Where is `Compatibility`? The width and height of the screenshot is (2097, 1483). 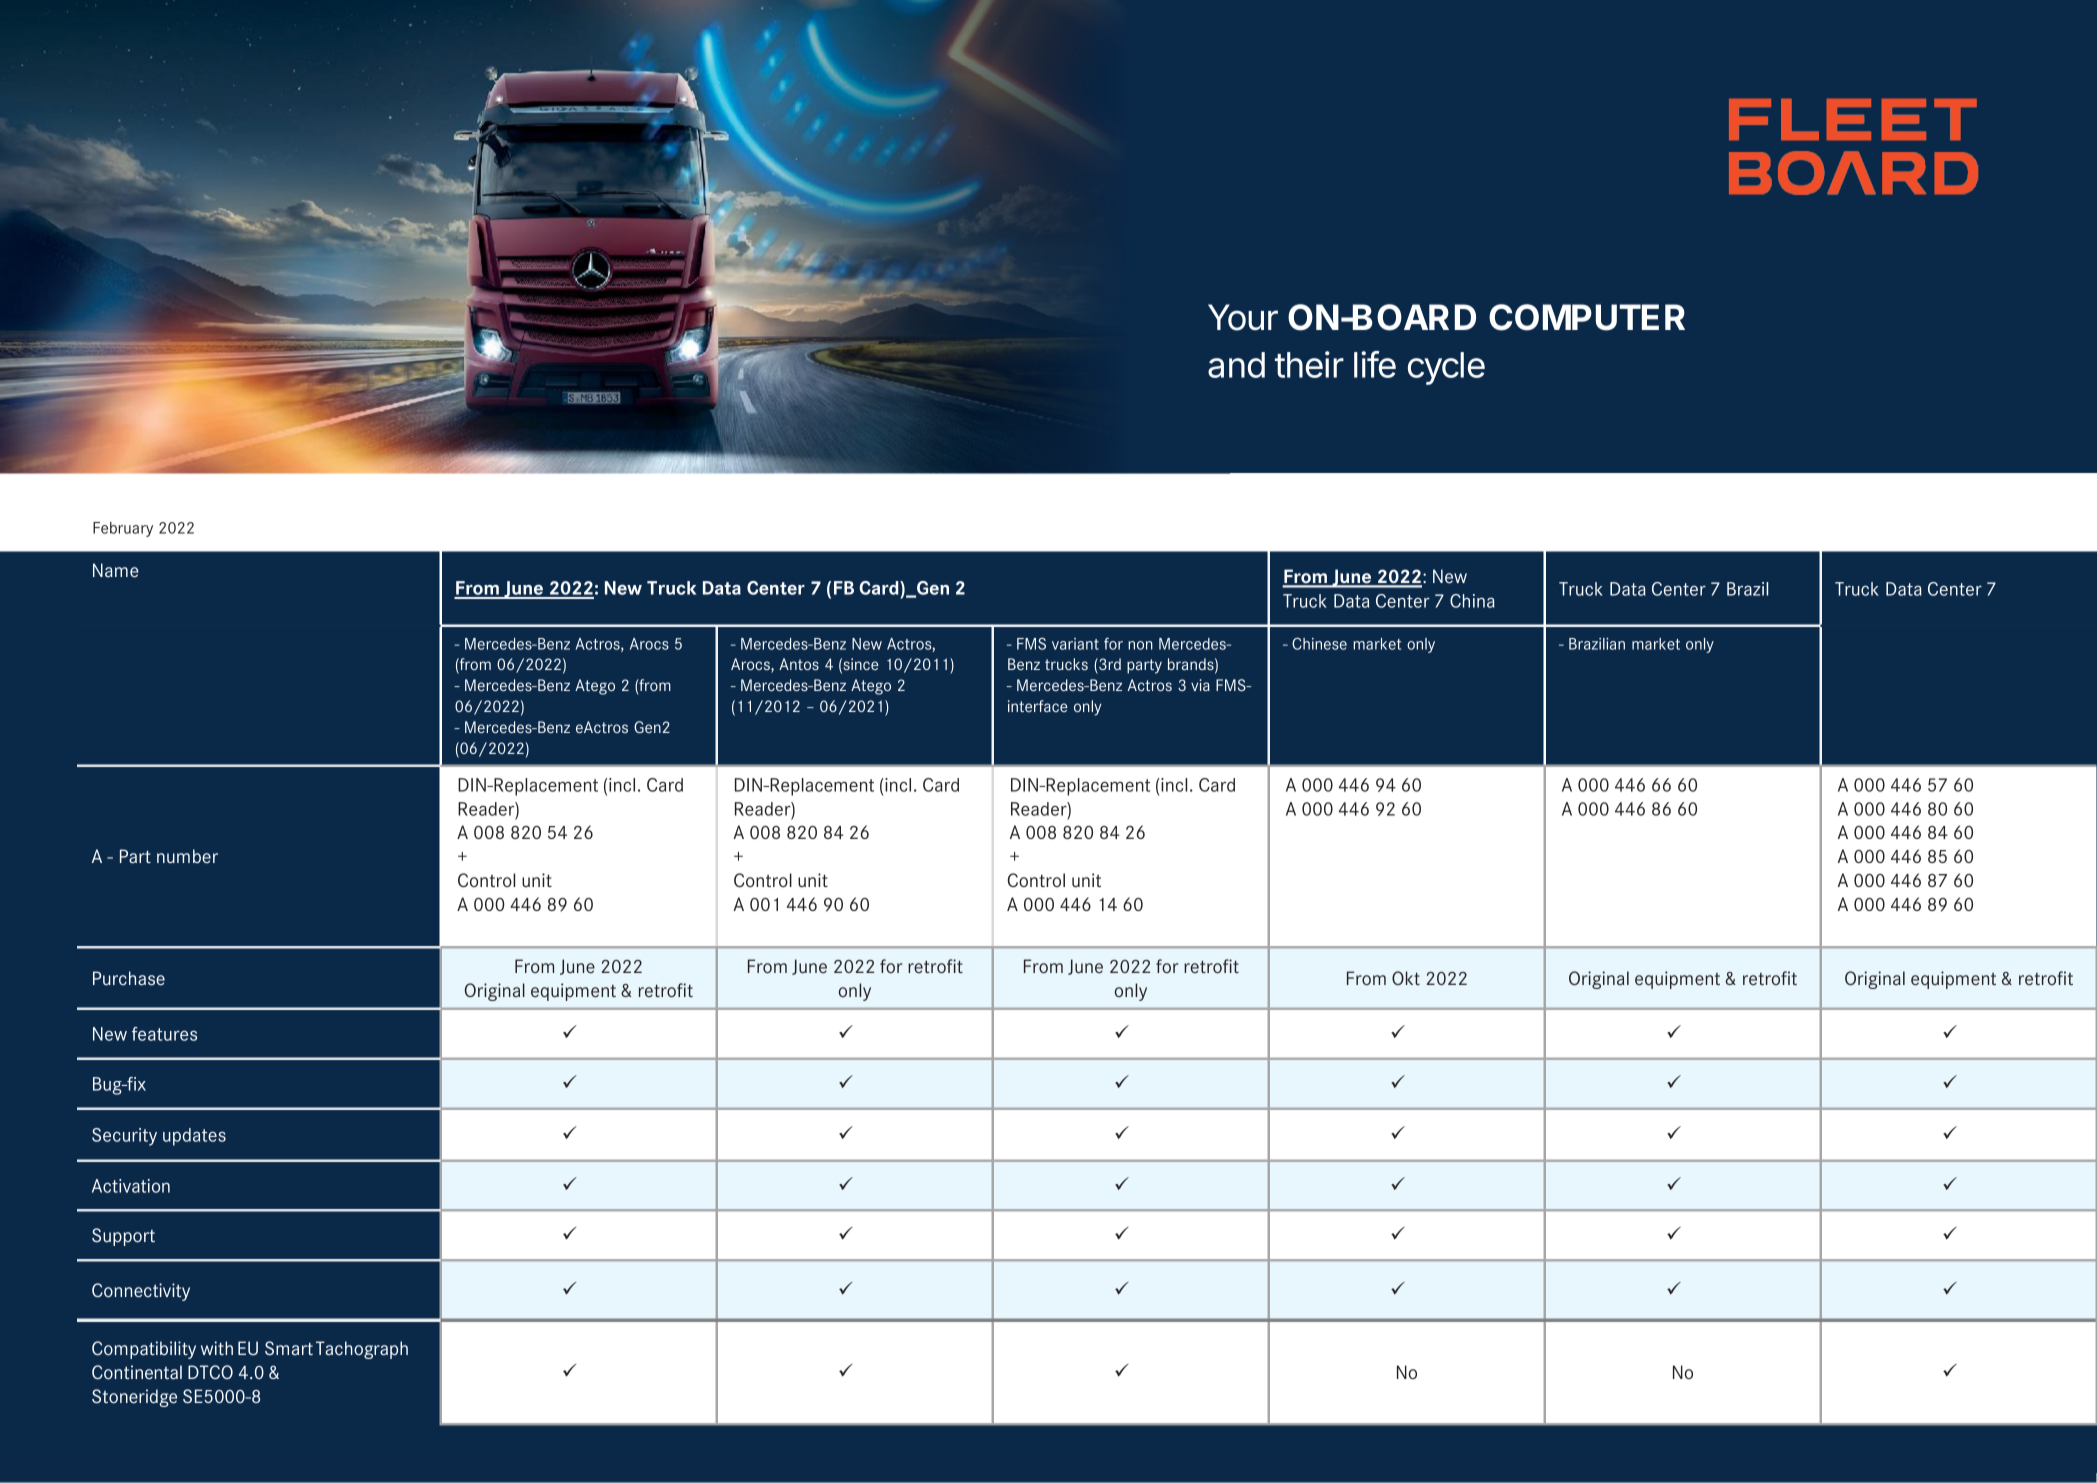
Compatibility is located at coordinates (144, 1350).
